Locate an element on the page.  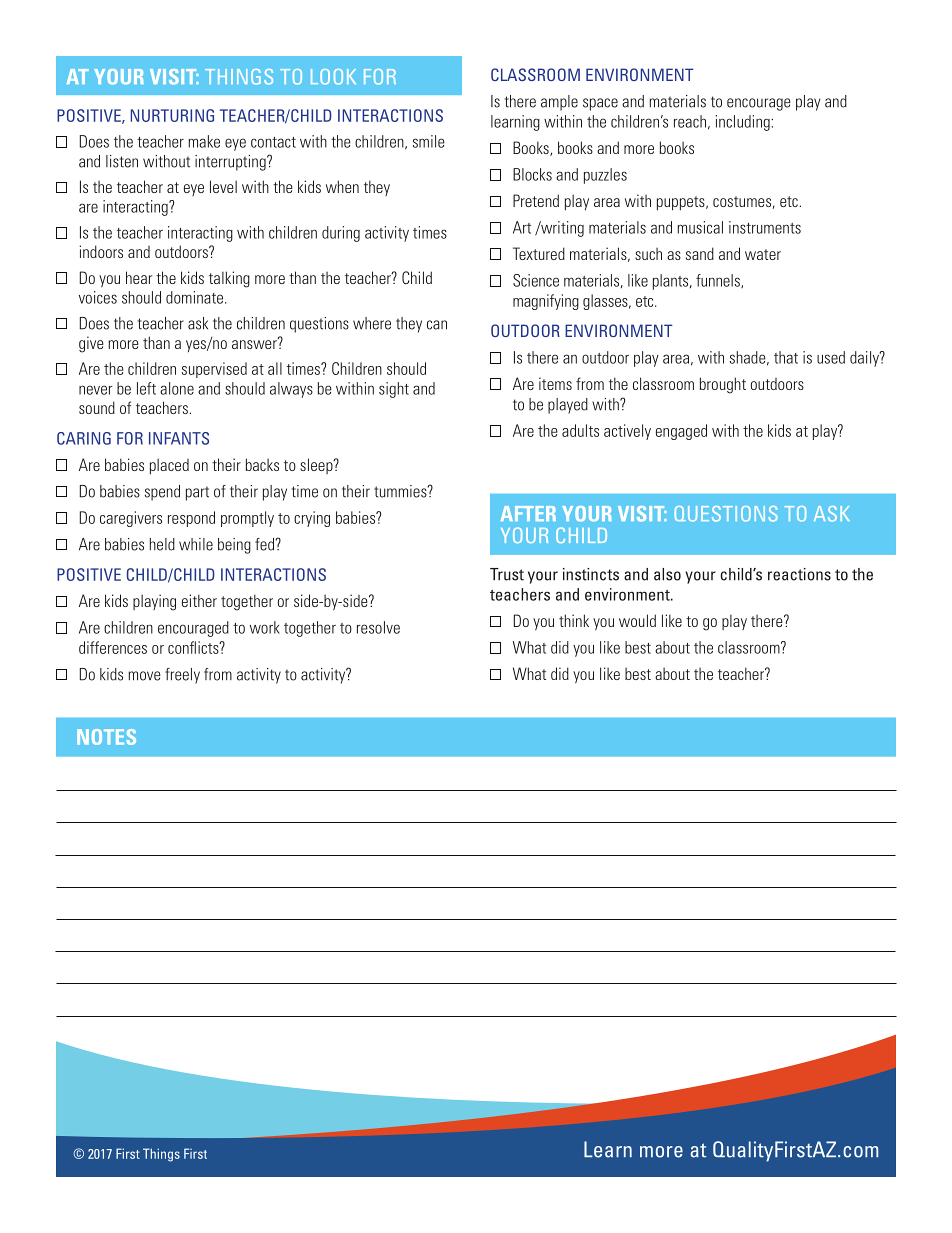
alone is located at coordinates (177, 388).
